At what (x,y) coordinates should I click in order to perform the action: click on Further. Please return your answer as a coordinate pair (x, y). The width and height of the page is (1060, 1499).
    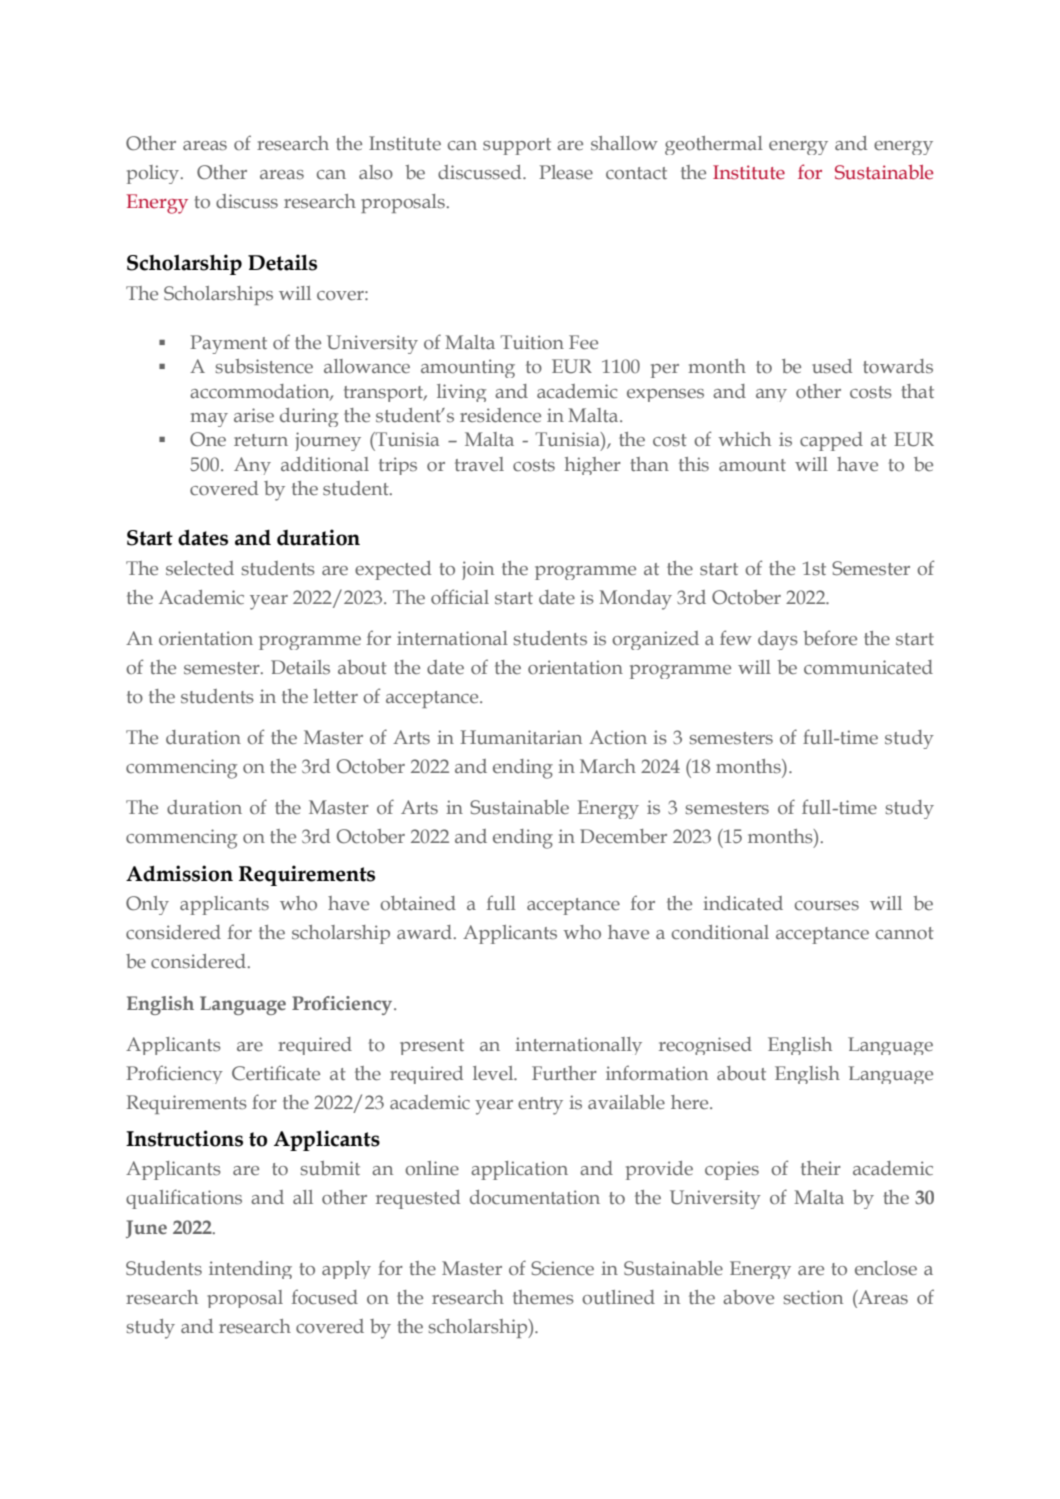
    Looking at the image, I should click on (564, 1073).
